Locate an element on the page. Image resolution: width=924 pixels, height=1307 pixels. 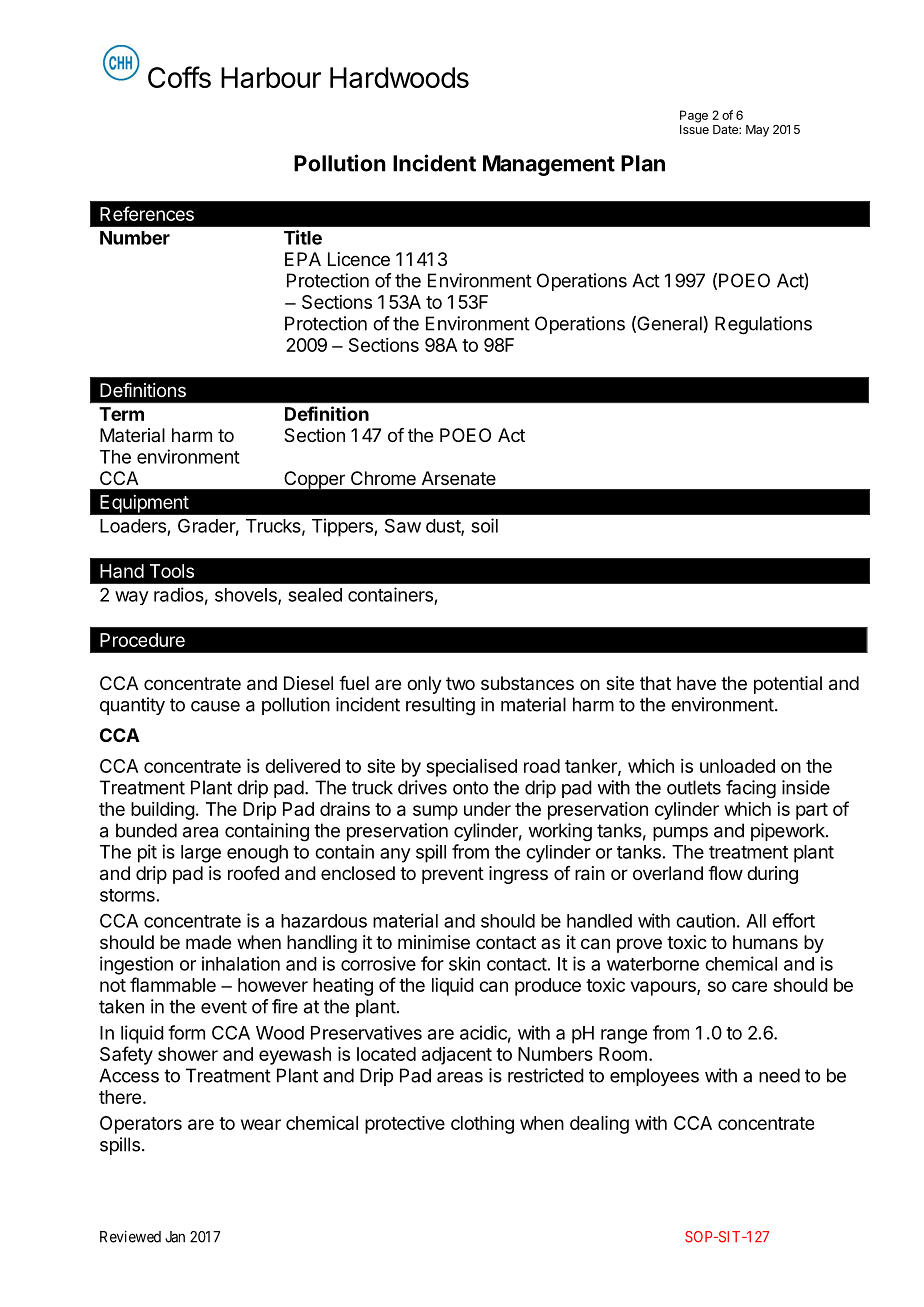
Jan is located at coordinates (175, 1237).
